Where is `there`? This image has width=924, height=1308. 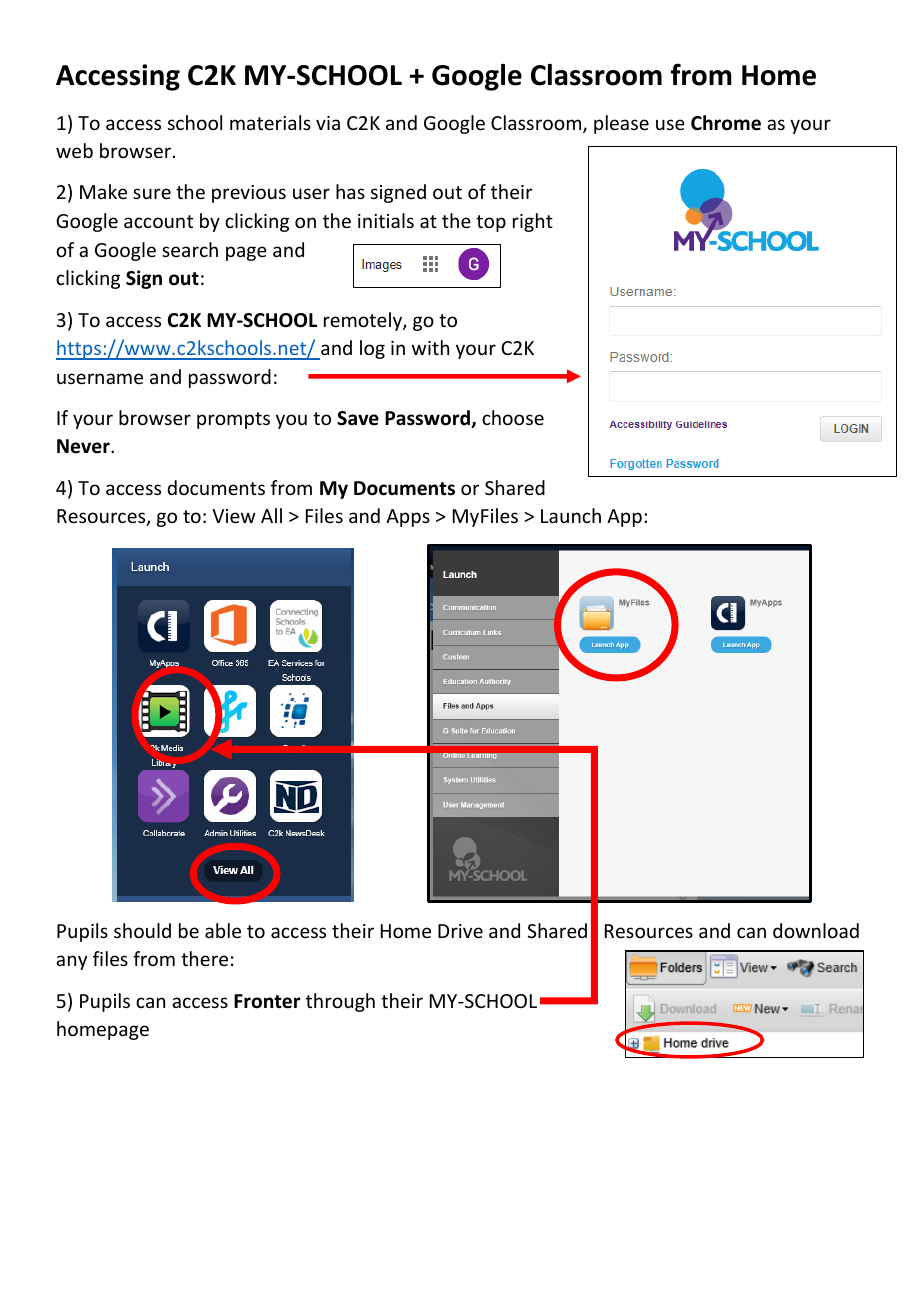 there is located at coordinates (204, 958).
